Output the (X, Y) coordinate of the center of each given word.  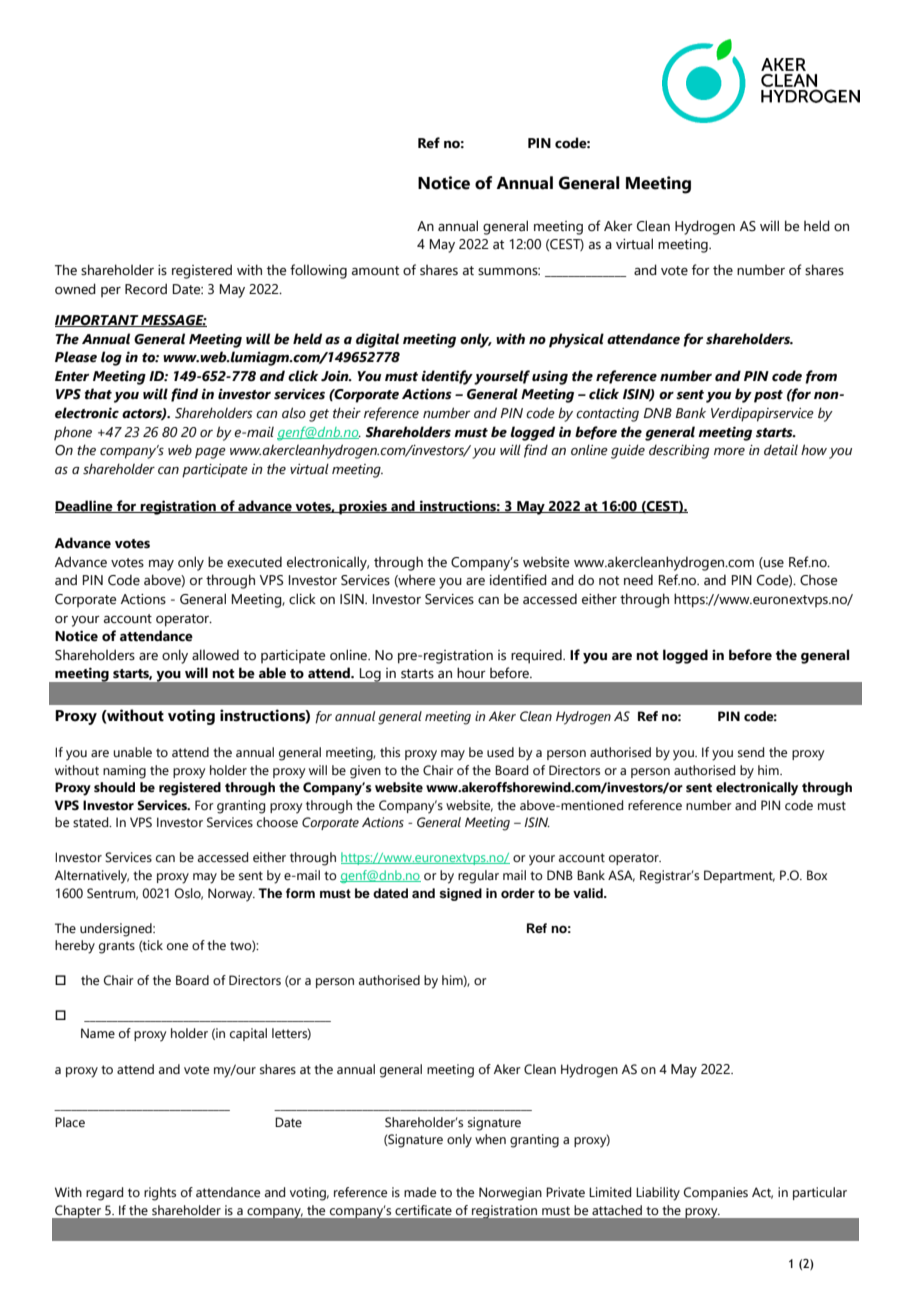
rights (160, 1194)
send (751, 752)
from (821, 377)
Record (146, 289)
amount (375, 271)
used (500, 752)
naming (124, 772)
